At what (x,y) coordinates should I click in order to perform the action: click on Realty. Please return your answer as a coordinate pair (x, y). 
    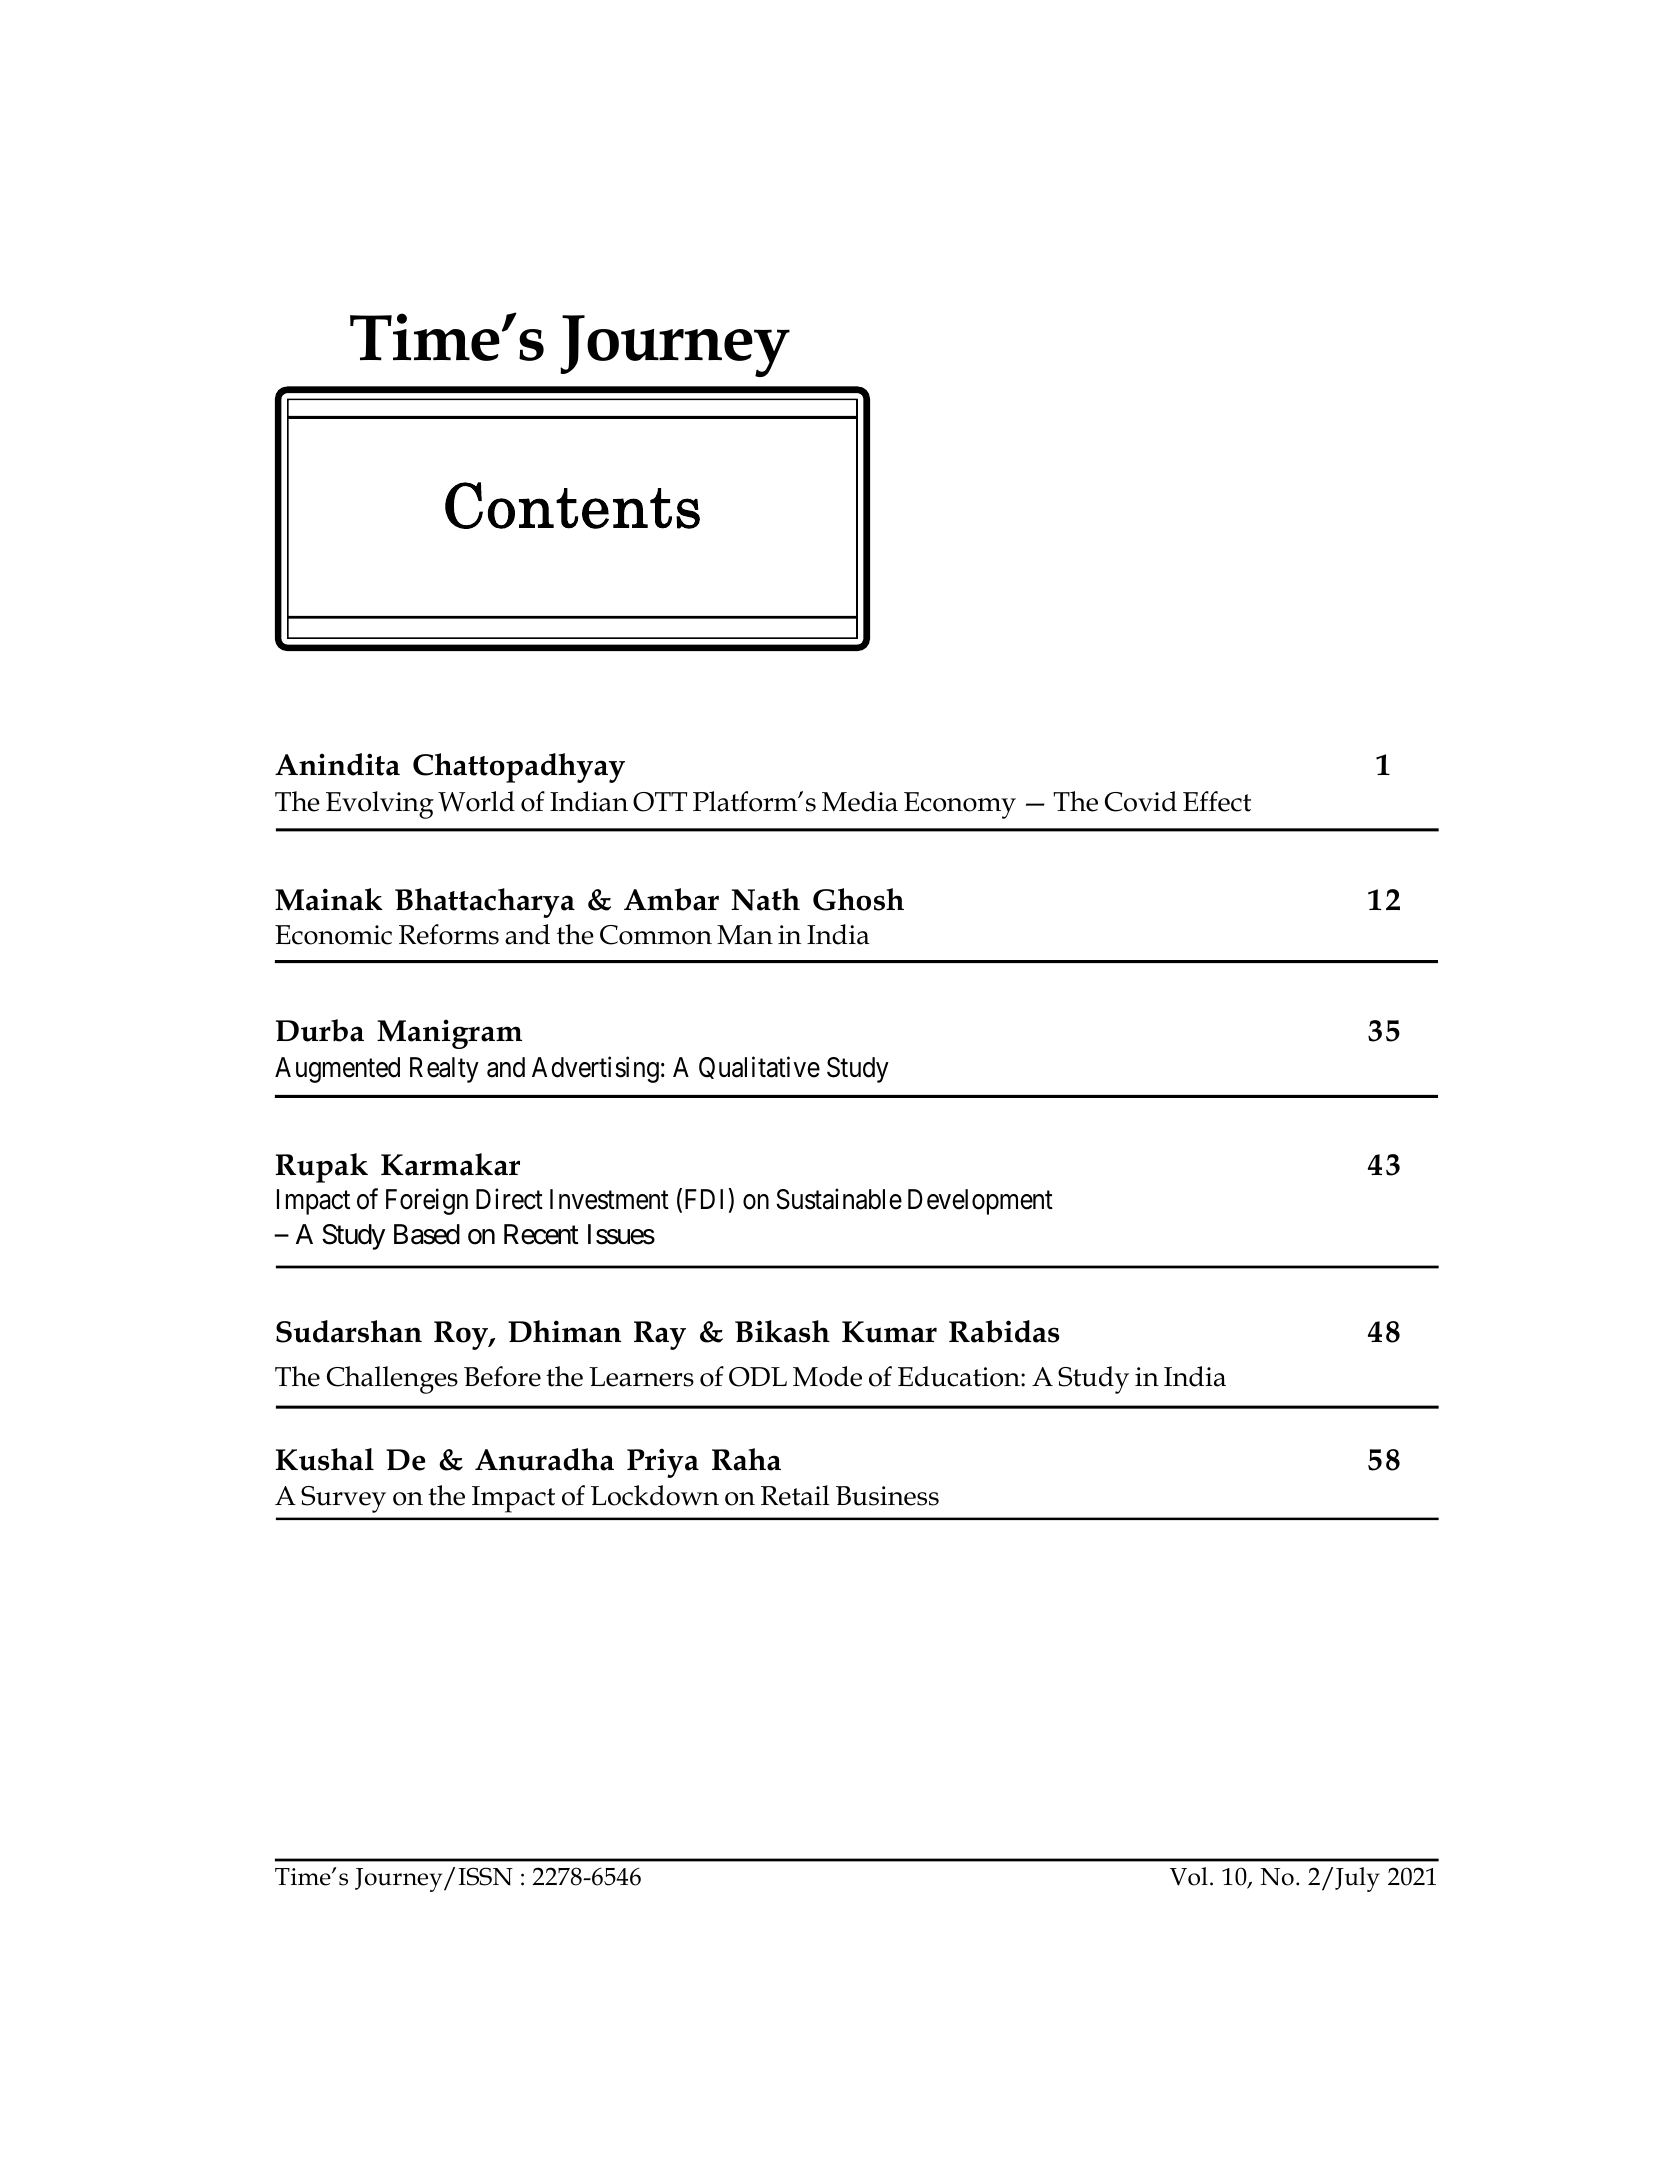
    Looking at the image, I should click on (444, 1070).
